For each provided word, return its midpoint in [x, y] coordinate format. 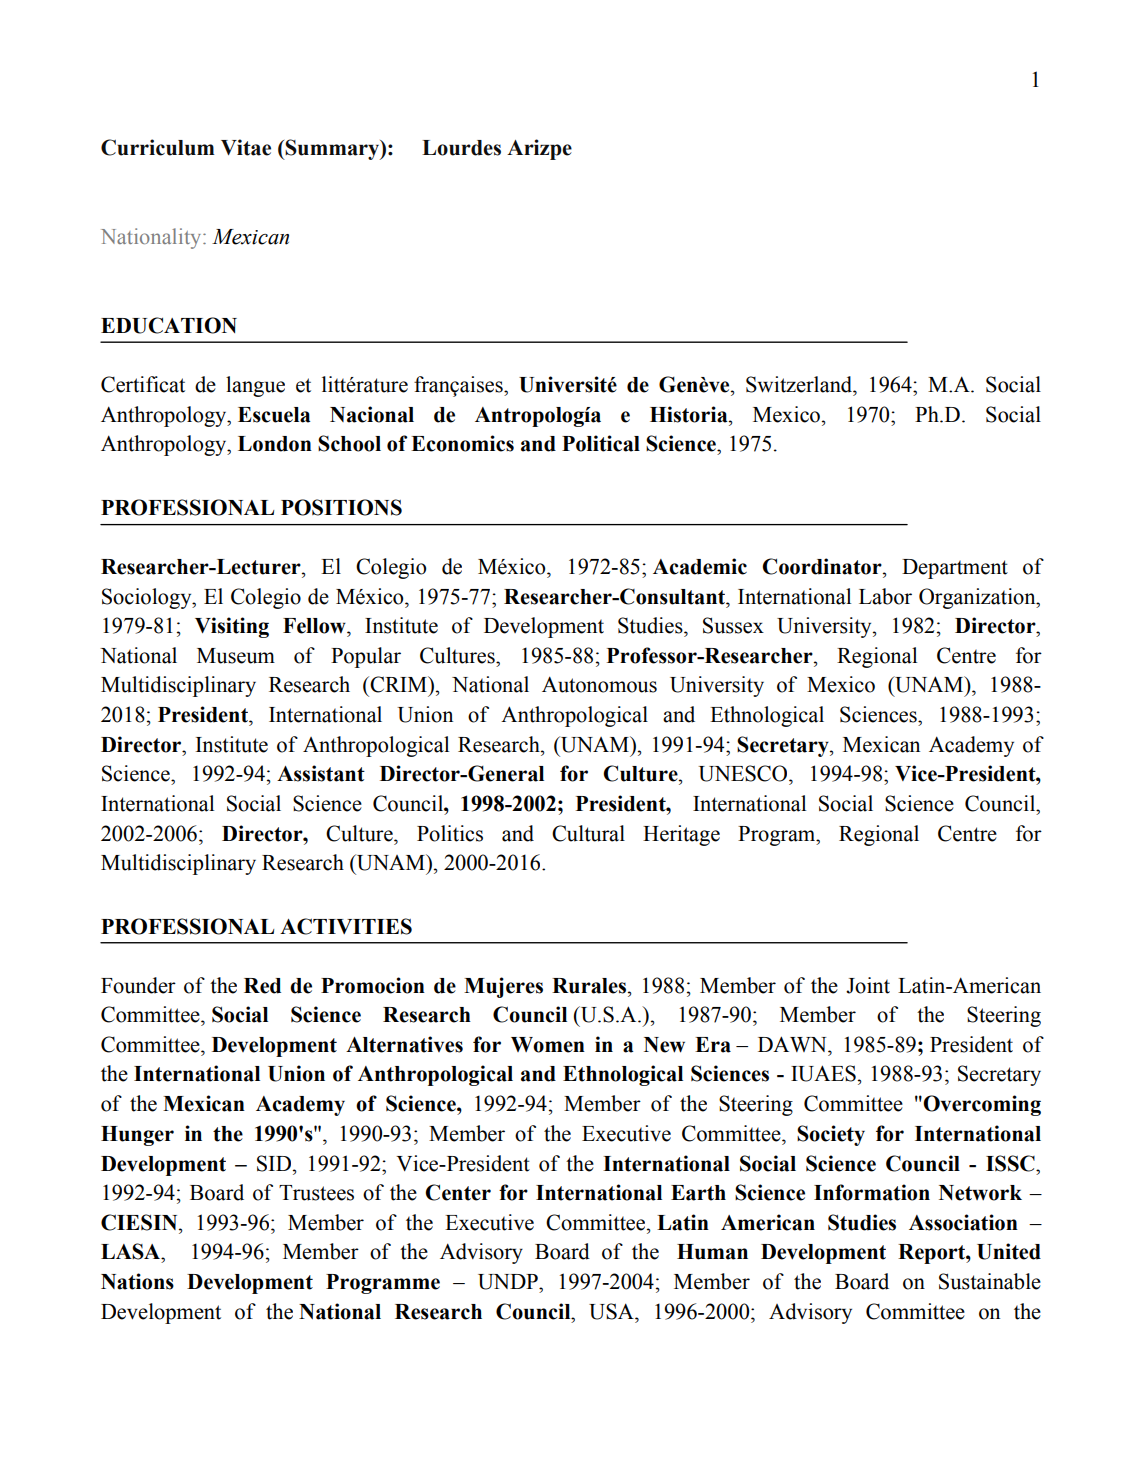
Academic [700, 566]
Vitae [246, 147]
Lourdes [461, 148]
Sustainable [990, 1281]
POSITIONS [341, 507]
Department [955, 569]
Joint [868, 985]
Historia [690, 414]
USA [612, 1311]
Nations [137, 1281]
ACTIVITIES [346, 926]
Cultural [588, 833]
